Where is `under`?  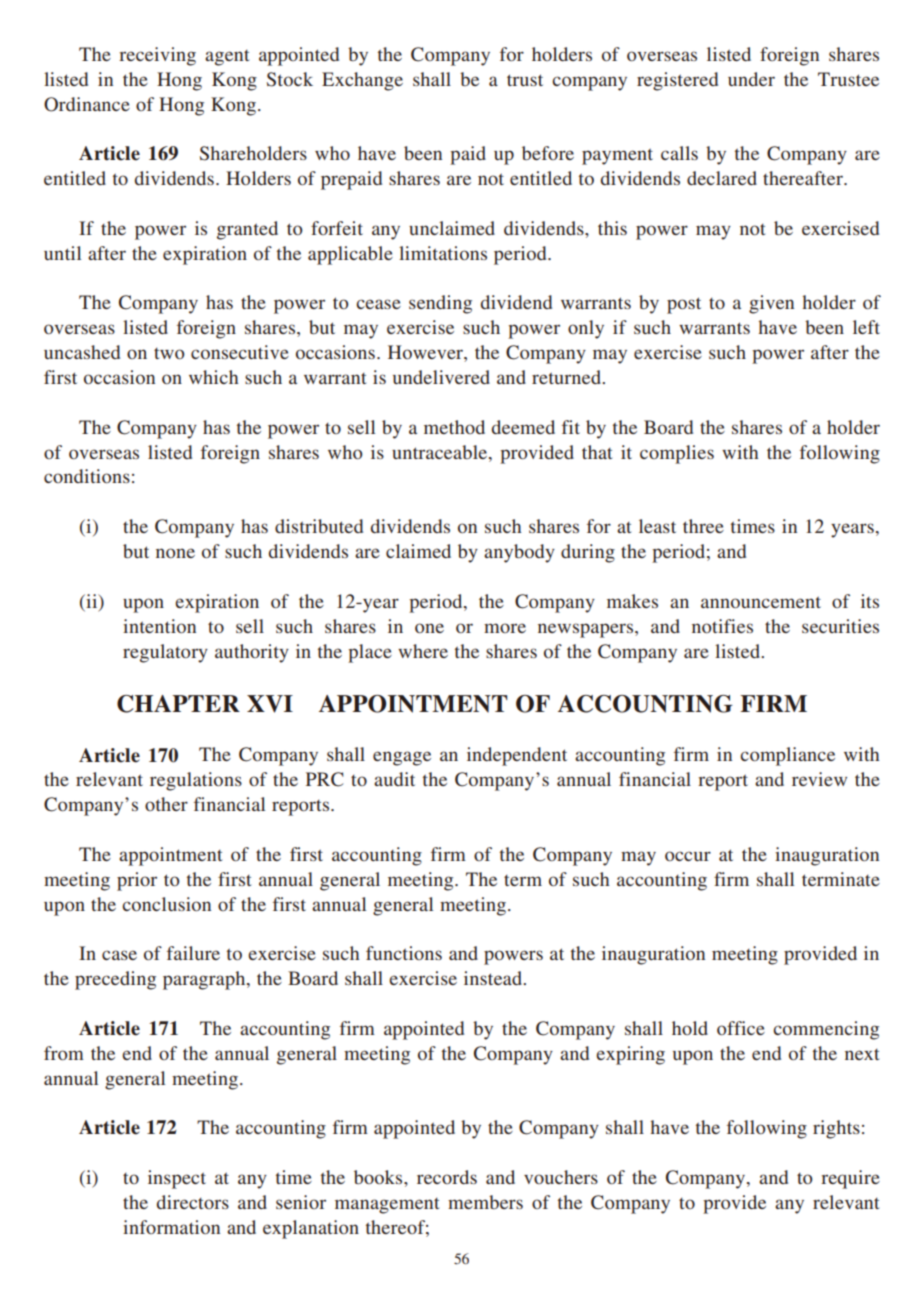 under is located at coordinates (751, 79).
